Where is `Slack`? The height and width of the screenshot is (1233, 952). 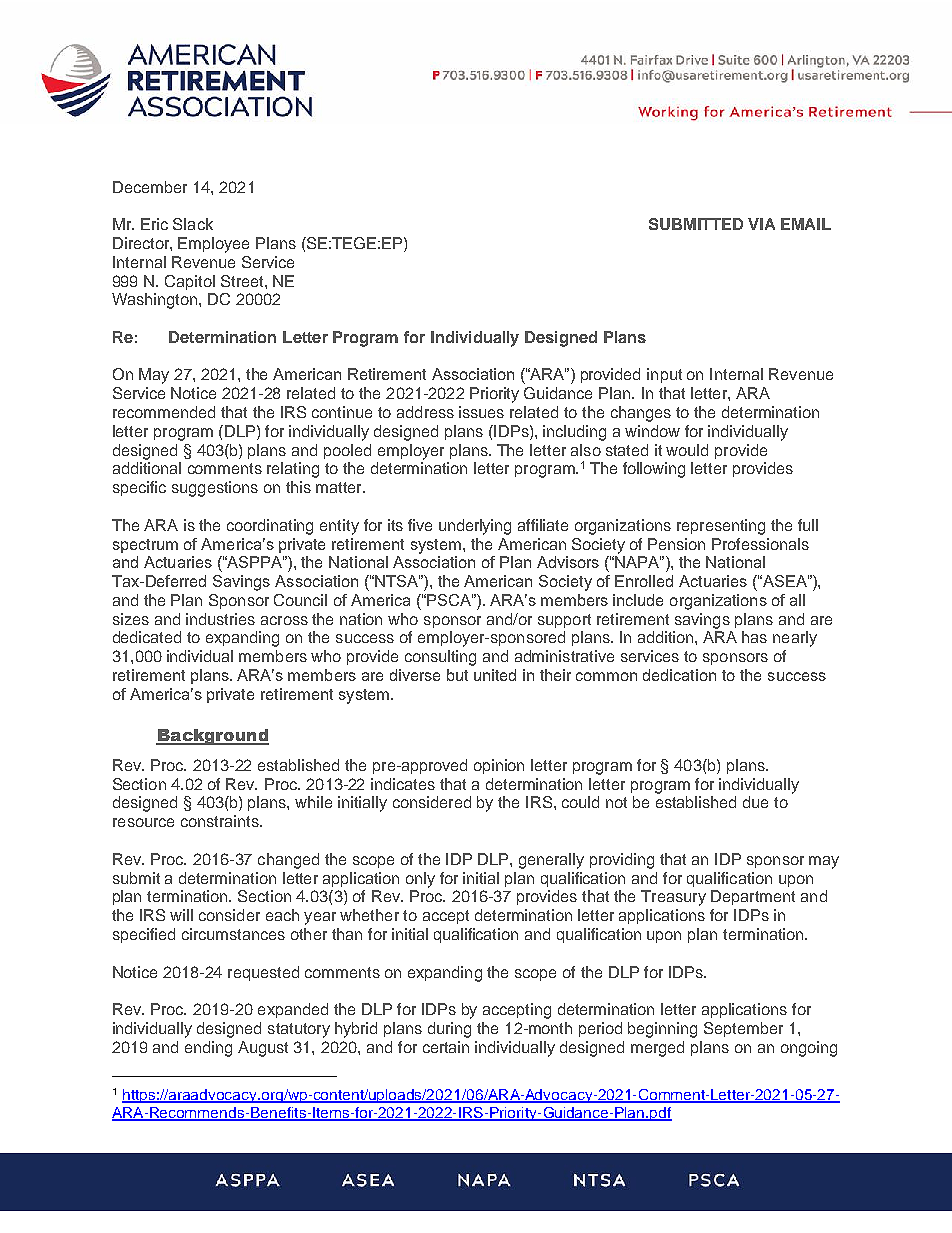 Slack is located at coordinates (193, 224).
